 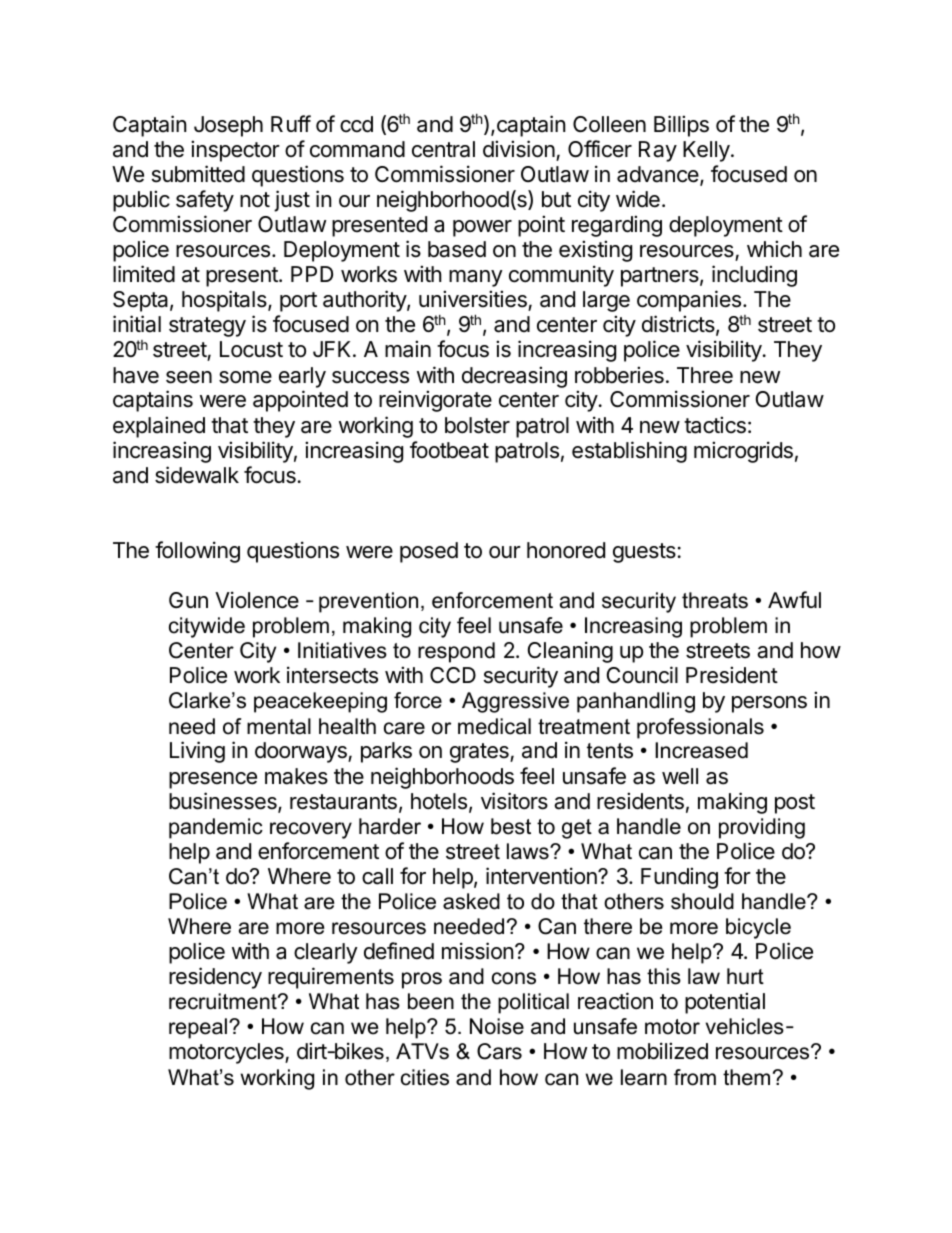 What do you see at coordinates (715, 600) in the screenshot?
I see `threats` at bounding box center [715, 600].
